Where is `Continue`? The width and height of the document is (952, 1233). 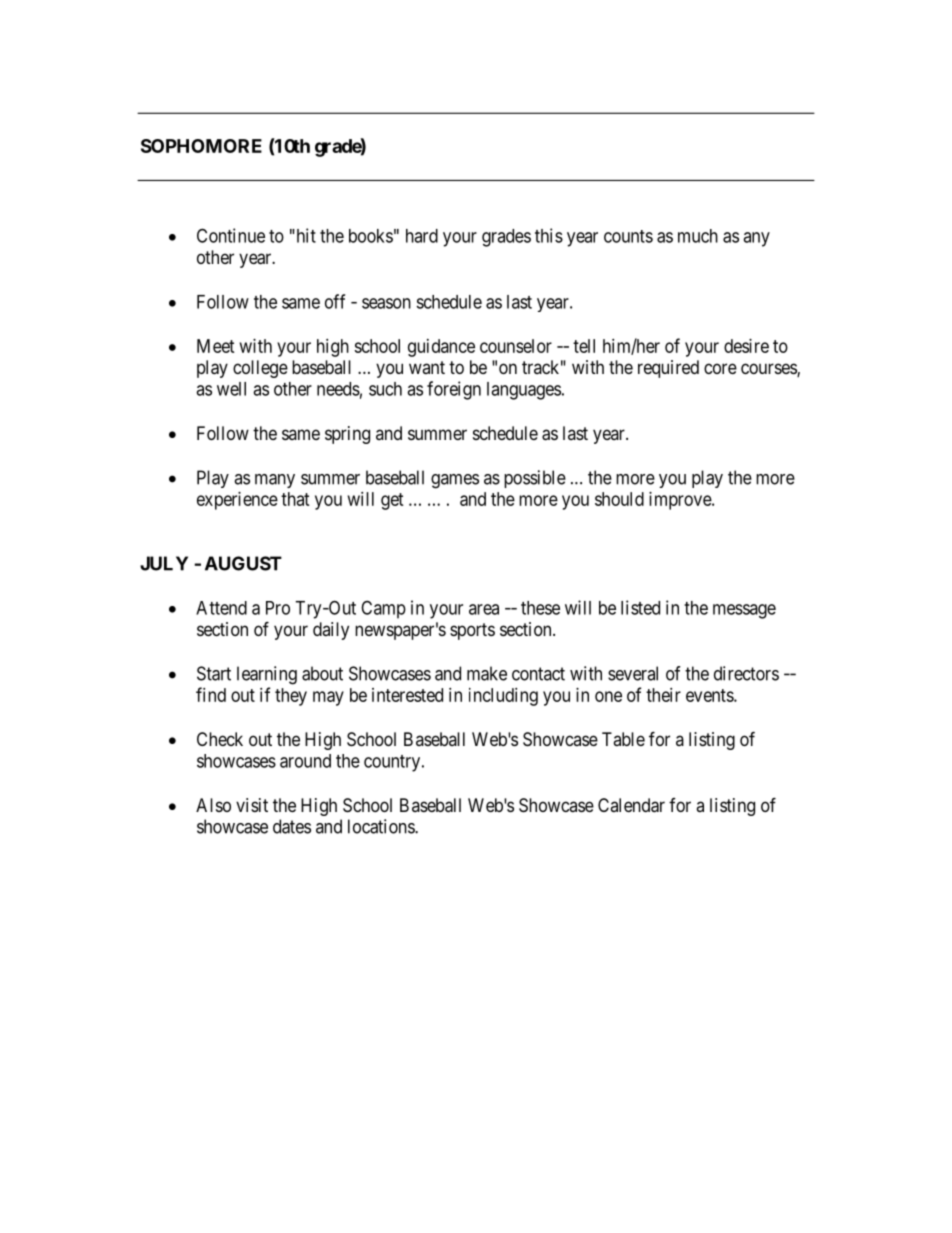
Continue is located at coordinates (231, 235).
